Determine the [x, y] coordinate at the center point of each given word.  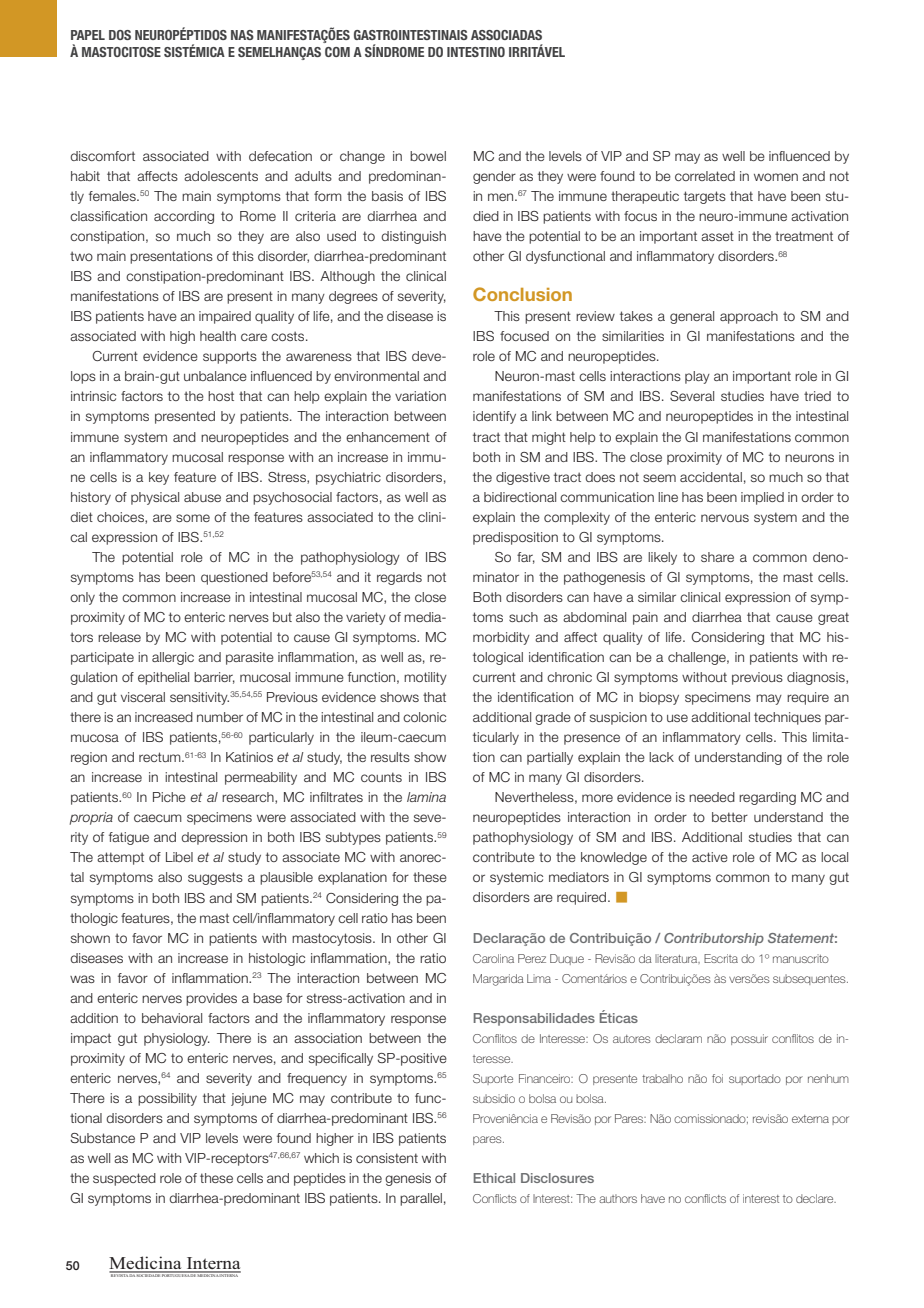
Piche [169, 797]
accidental [711, 477]
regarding [767, 798]
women [776, 177]
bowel [428, 156]
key [159, 478]
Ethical [494, 1178]
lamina [426, 797]
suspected [124, 1179]
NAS [242, 35]
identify [494, 417]
